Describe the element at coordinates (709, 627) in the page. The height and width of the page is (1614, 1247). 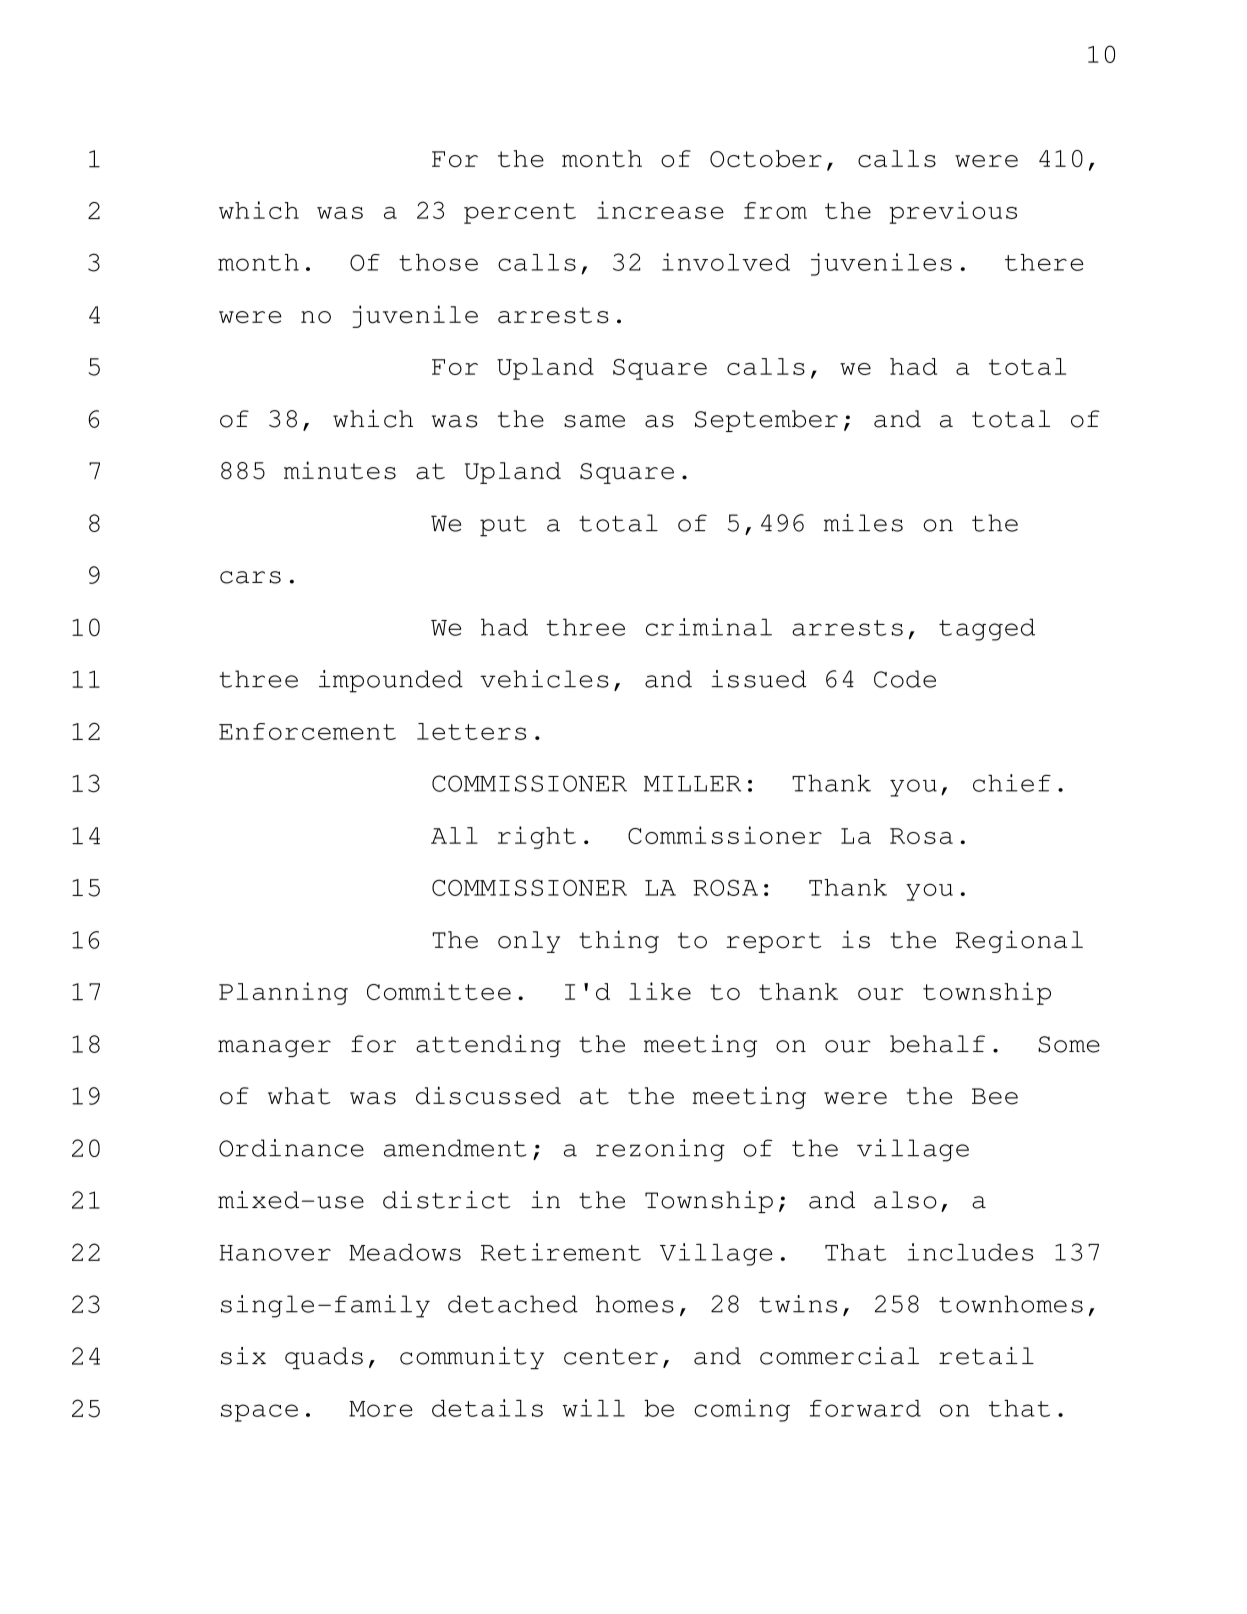
I see `criminal` at that location.
